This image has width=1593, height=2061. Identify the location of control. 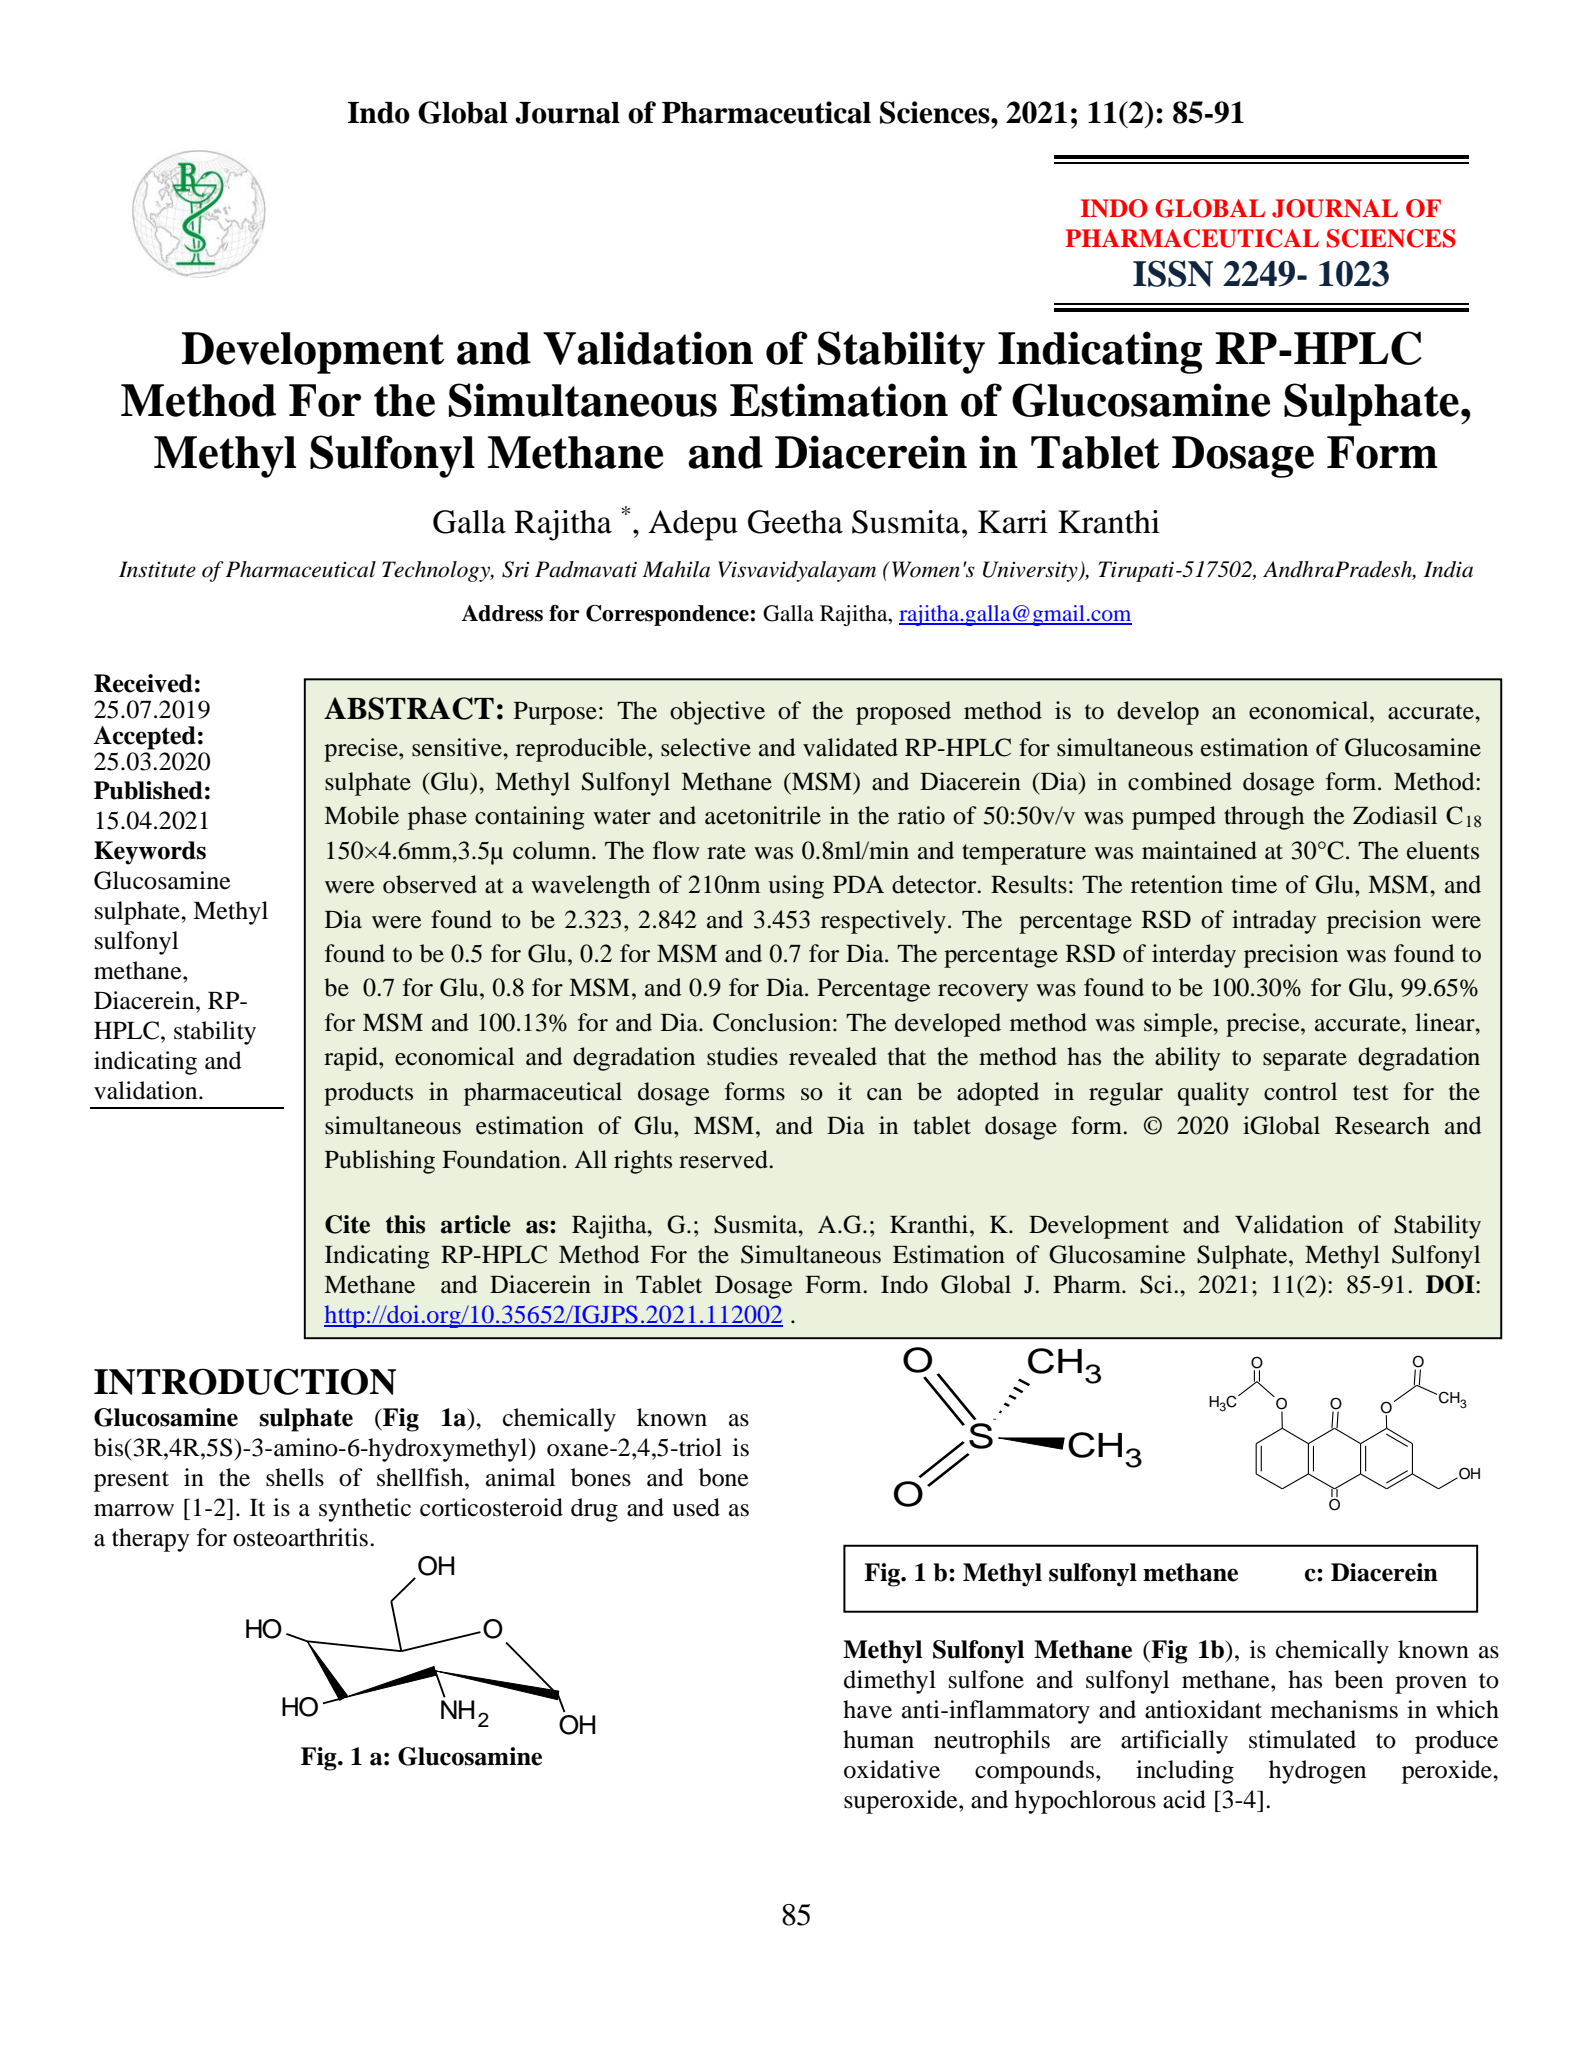
(1300, 1091).
